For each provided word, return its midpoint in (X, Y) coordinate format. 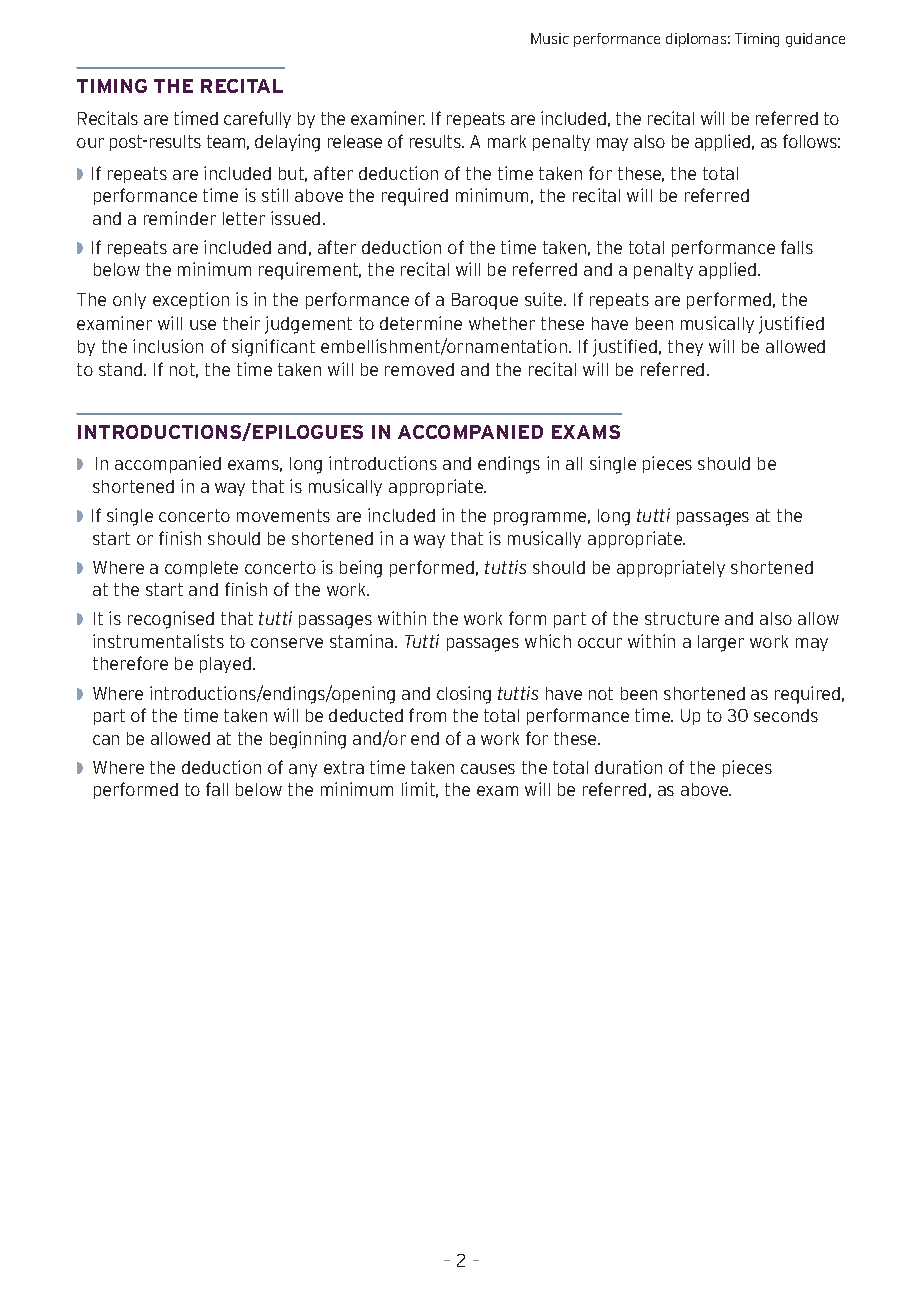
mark (507, 141)
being (361, 569)
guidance (815, 40)
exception (191, 300)
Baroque (485, 301)
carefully (257, 119)
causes (488, 769)
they (685, 348)
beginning (308, 740)
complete (201, 569)
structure (682, 618)
